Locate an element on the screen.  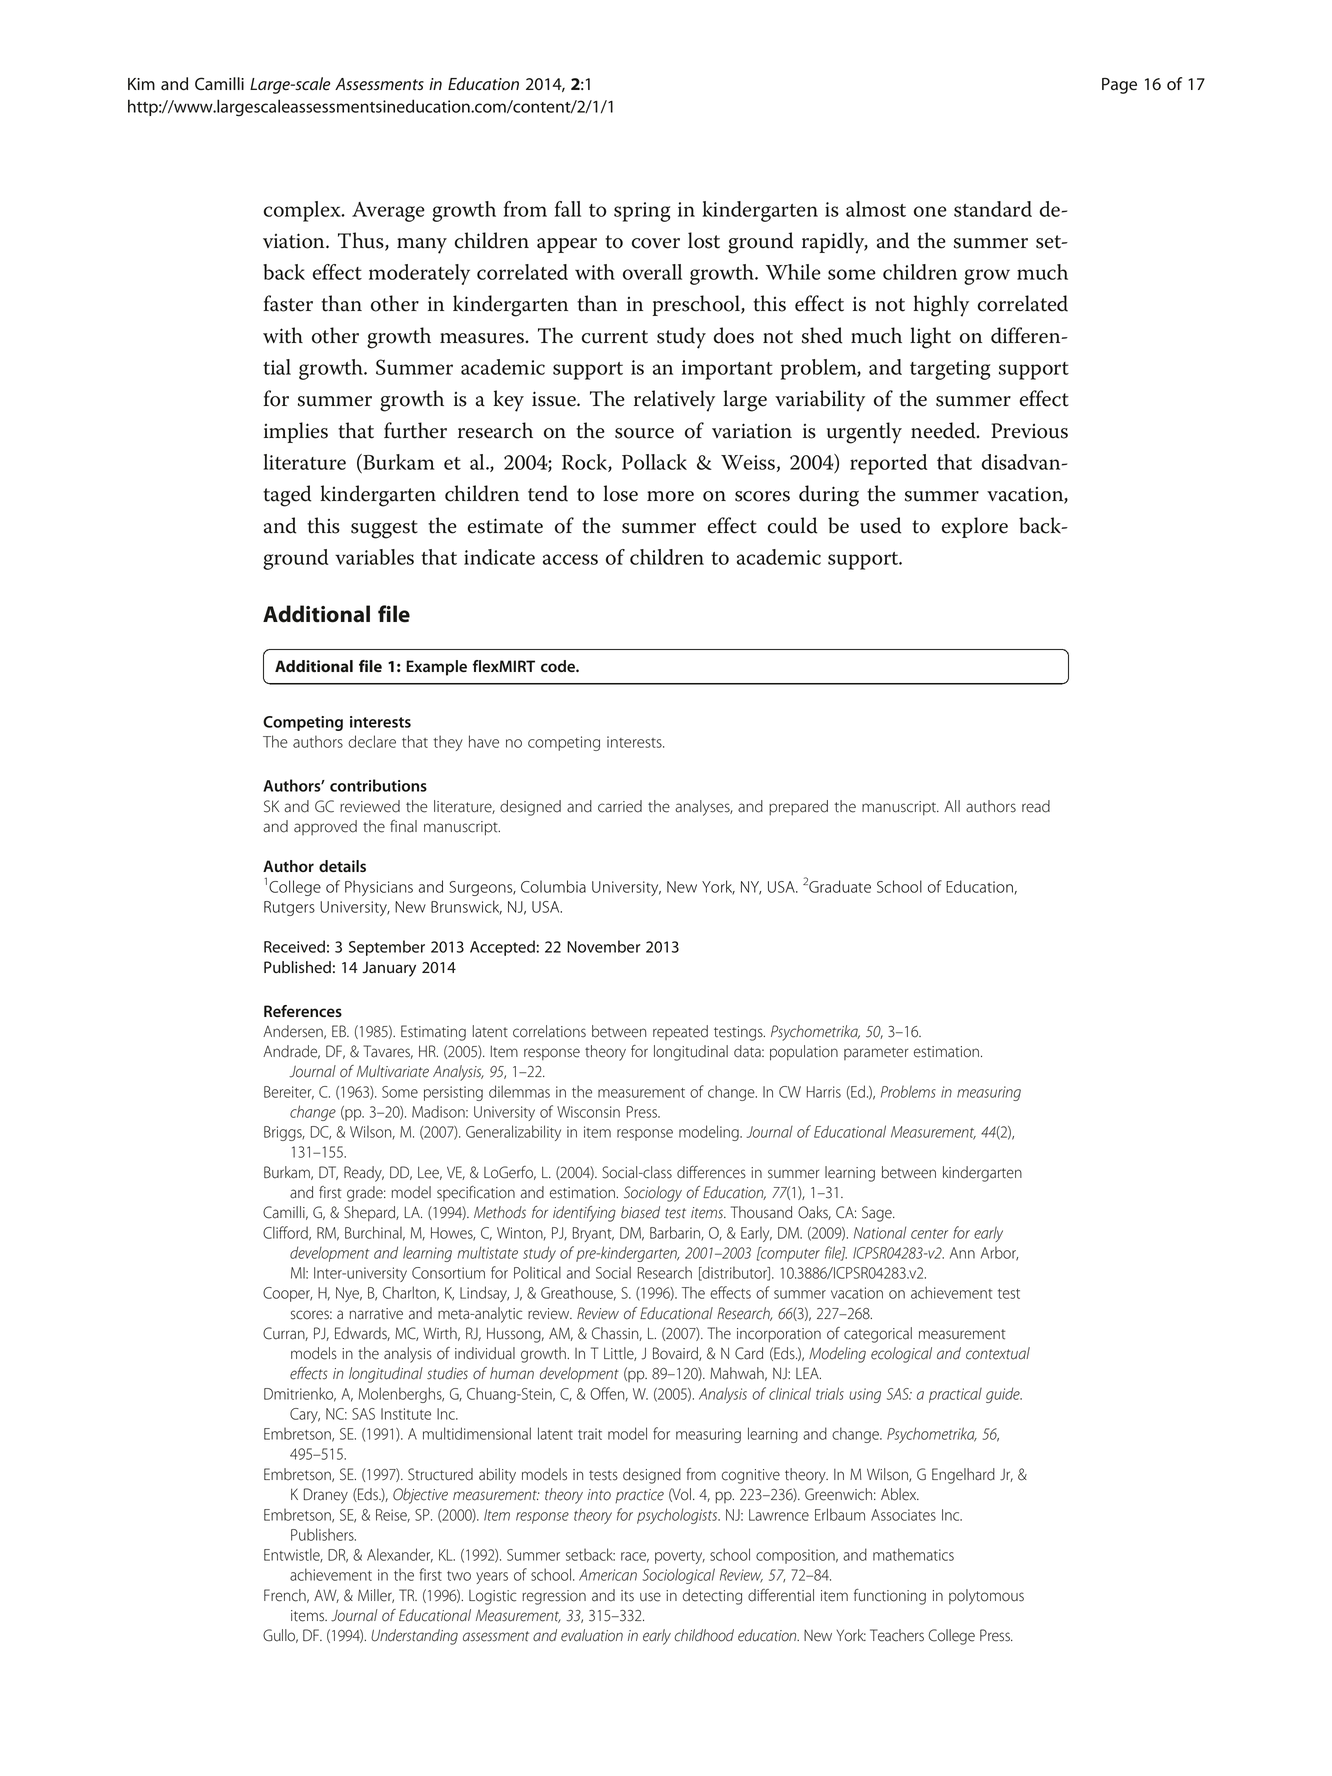
spring is located at coordinates (642, 212).
